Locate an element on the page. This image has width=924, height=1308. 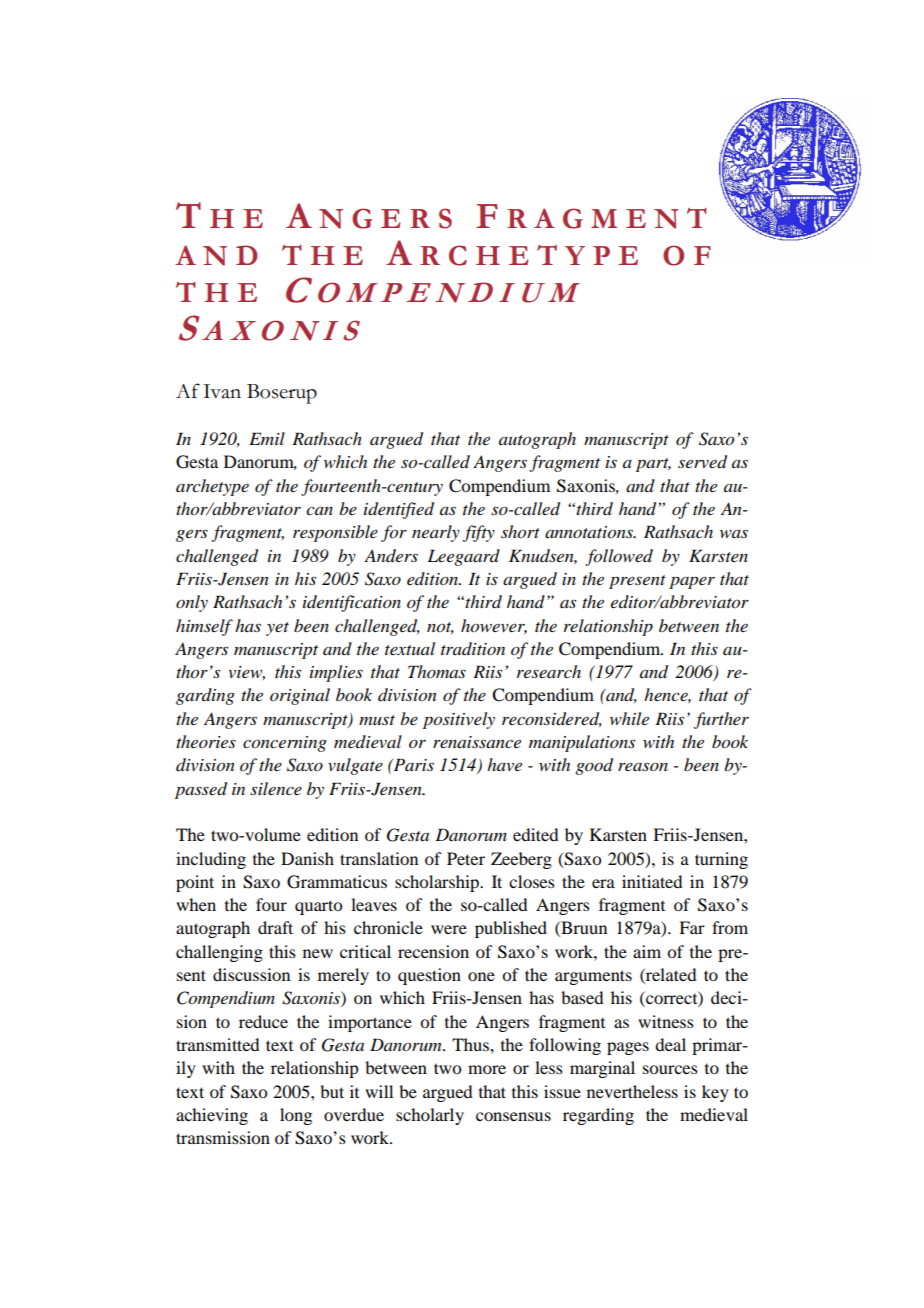
Emil is located at coordinates (267, 438).
